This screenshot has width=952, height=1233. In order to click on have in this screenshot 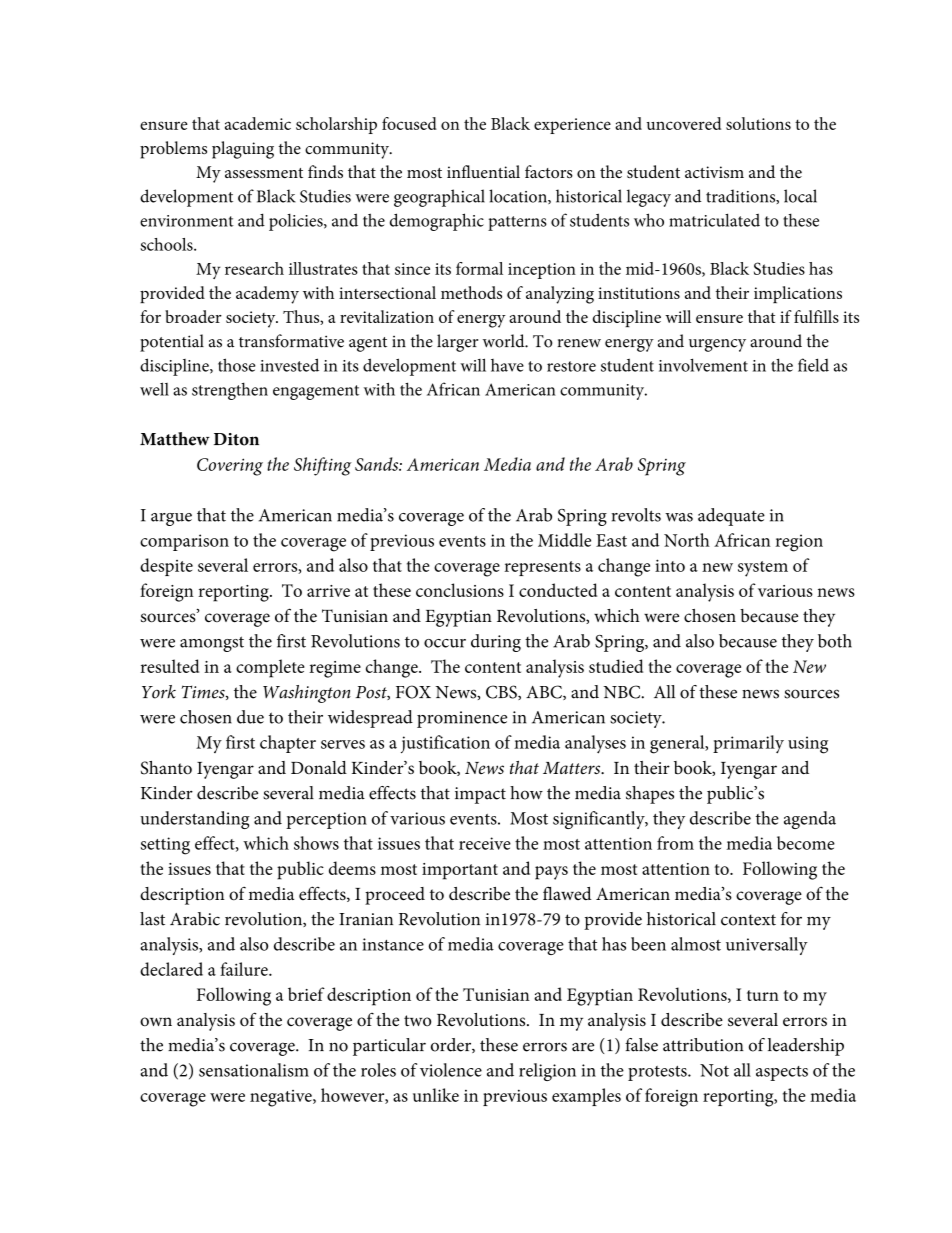, I will do `click(507, 365)`.
